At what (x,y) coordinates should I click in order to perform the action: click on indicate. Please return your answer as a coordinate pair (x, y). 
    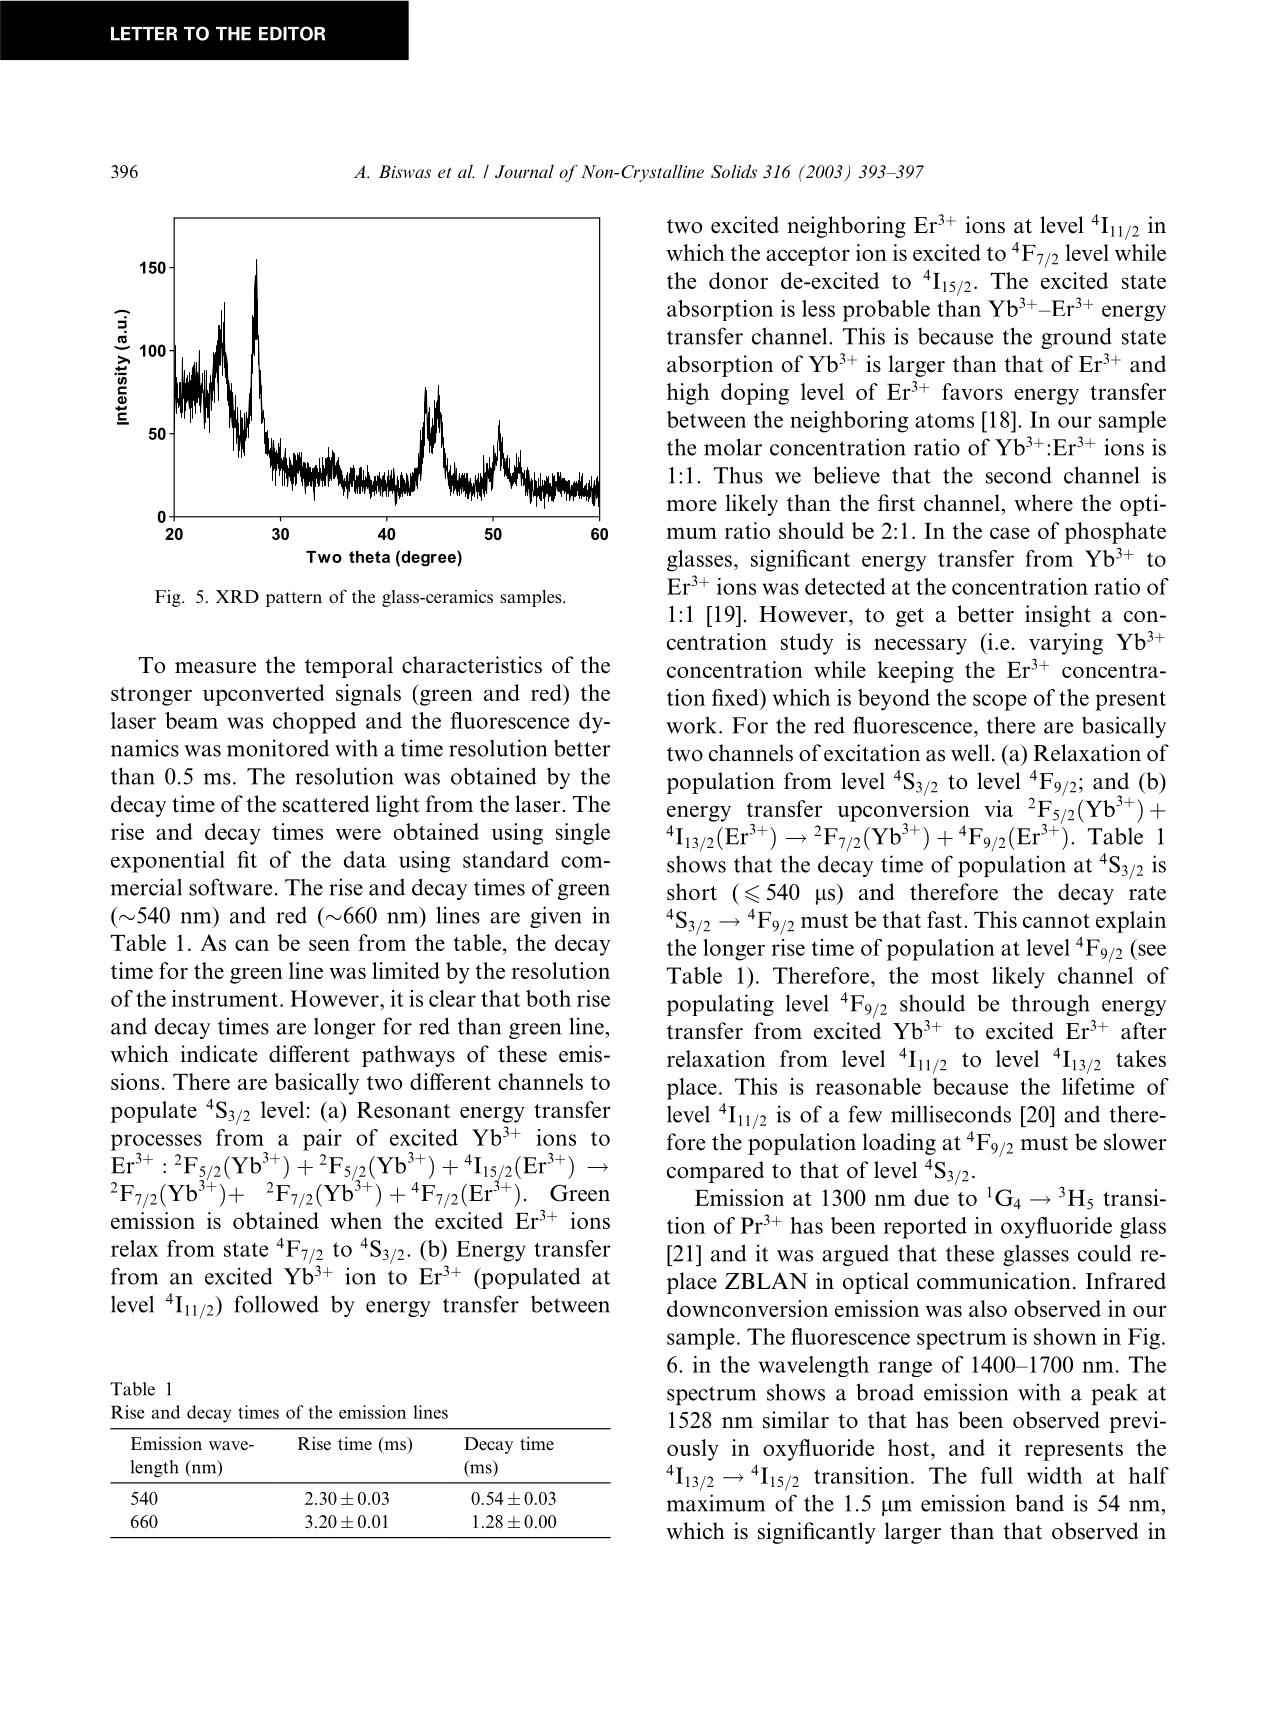
    Looking at the image, I should click on (218, 1054).
